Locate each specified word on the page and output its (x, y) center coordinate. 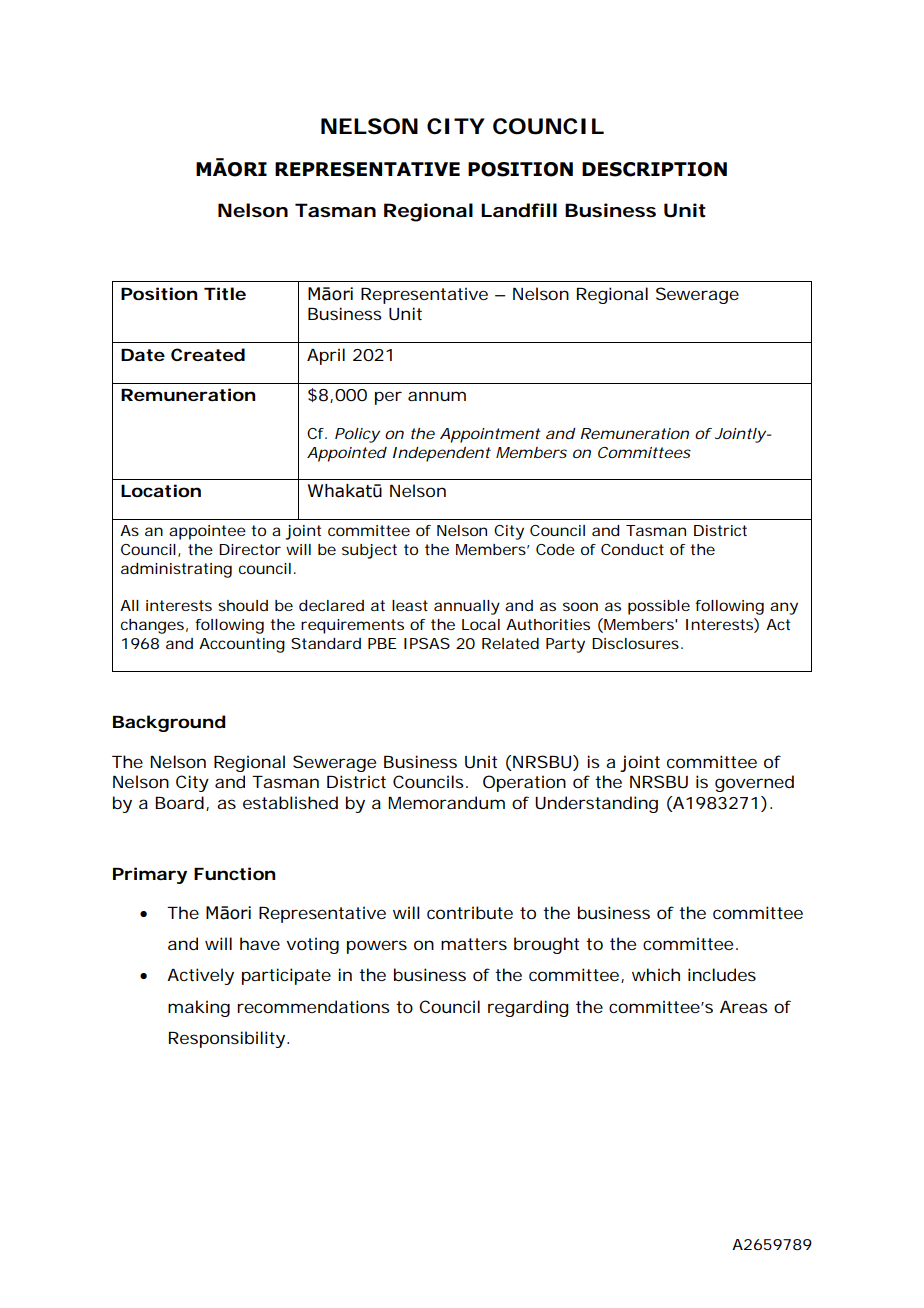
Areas (744, 1007)
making (199, 1008)
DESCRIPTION (654, 169)
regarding (528, 1008)
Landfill (519, 210)
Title (225, 293)
